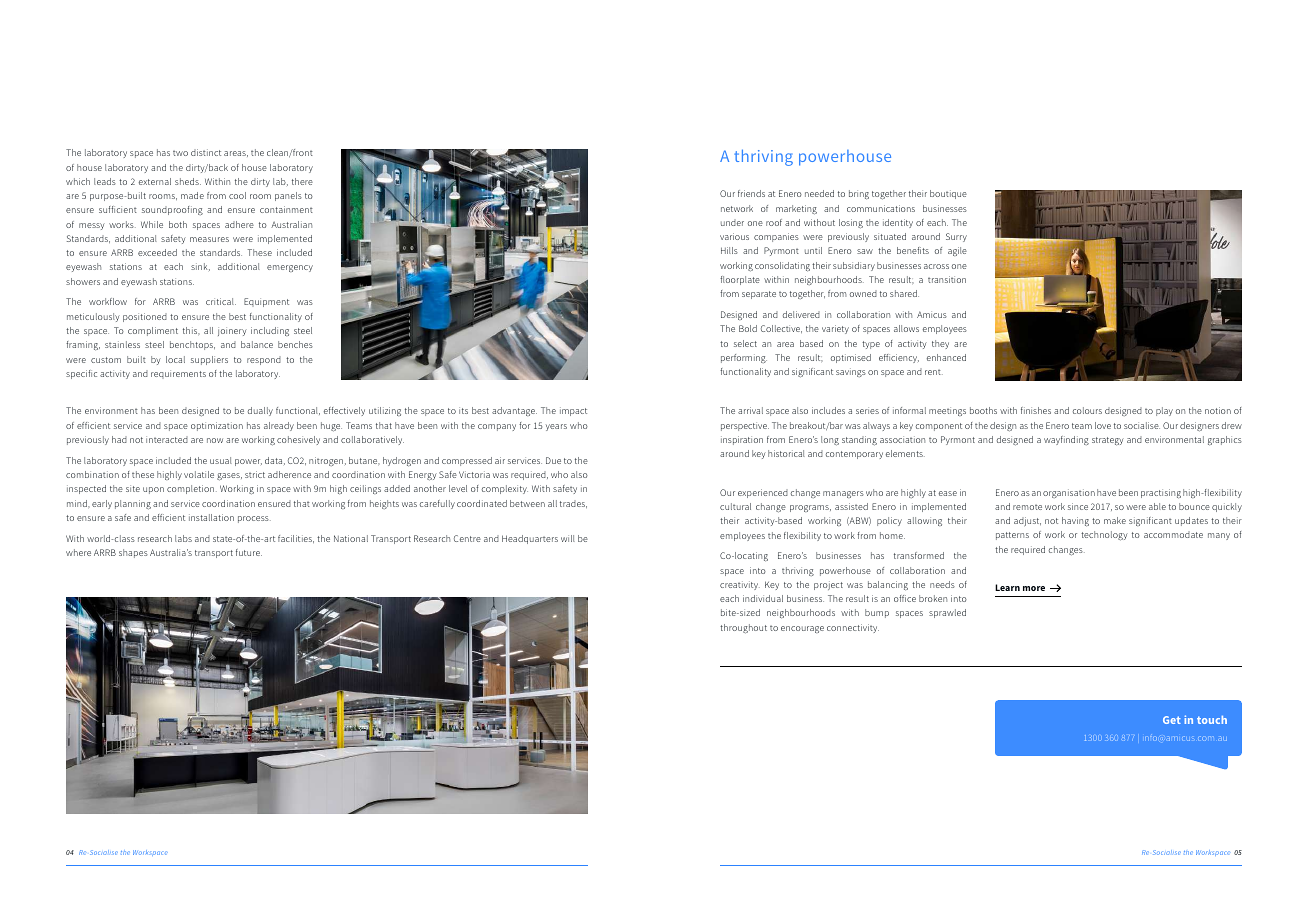 The image size is (1308, 924). Describe the element at coordinates (802, 629) in the screenshot. I see `encourage` at that location.
